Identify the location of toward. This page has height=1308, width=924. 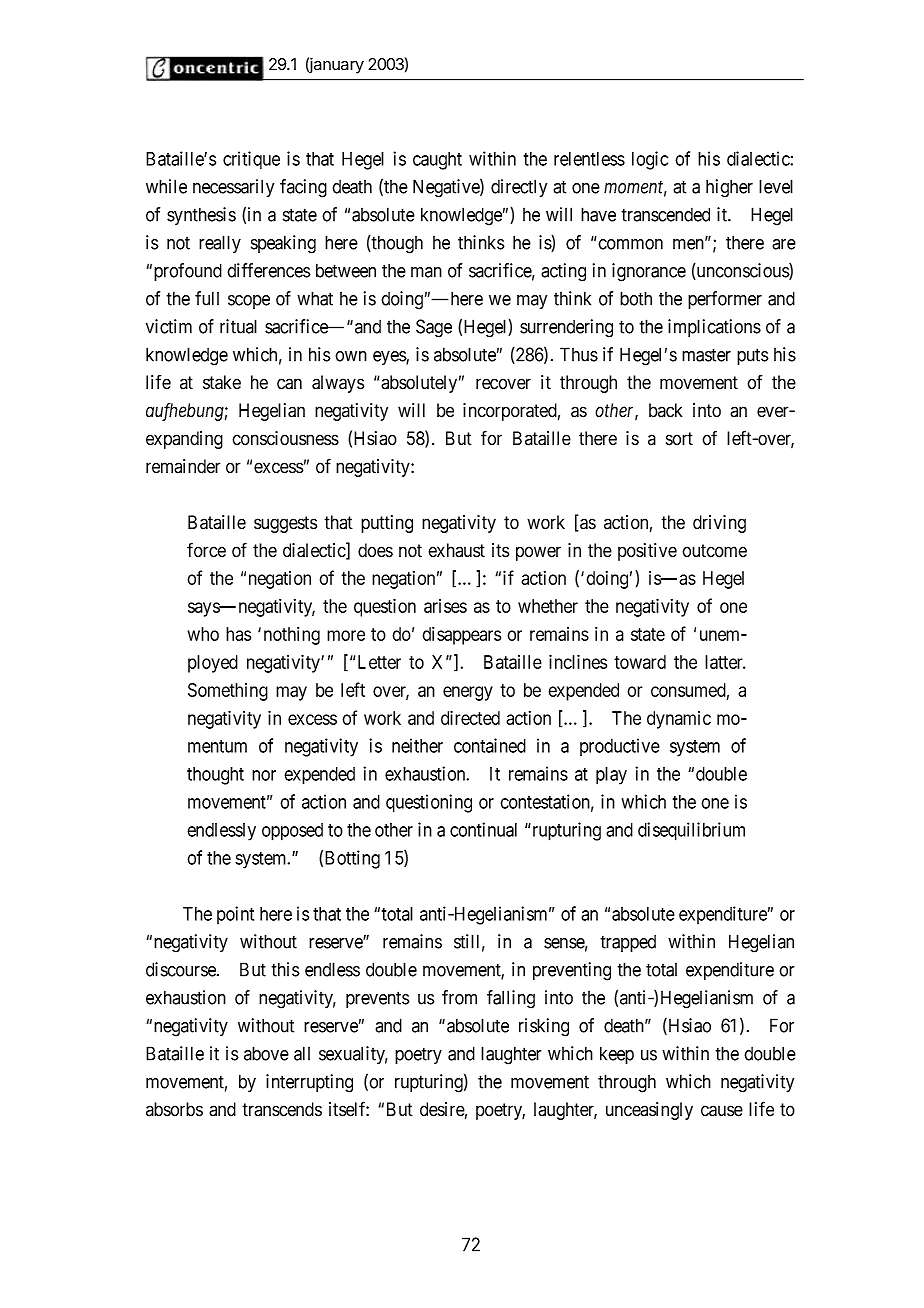
(640, 662).
